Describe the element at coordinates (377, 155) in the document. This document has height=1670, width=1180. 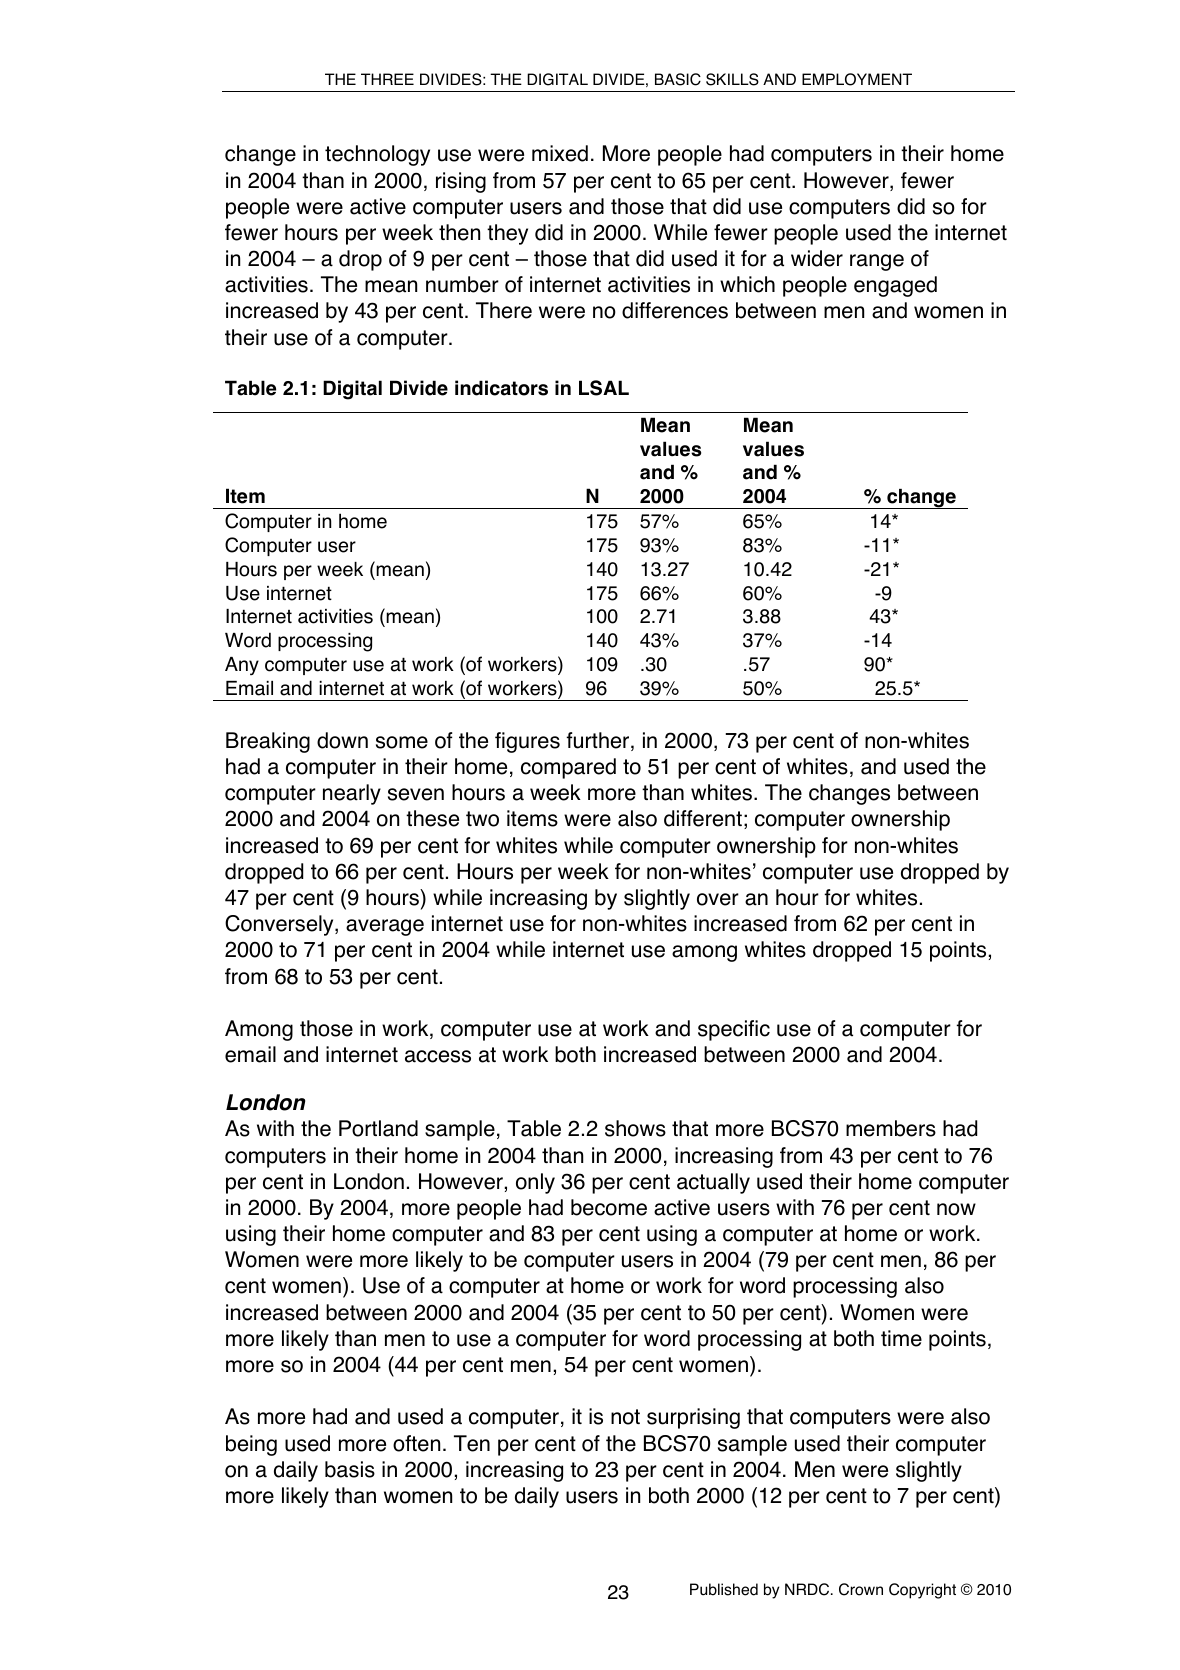
I see `technology` at that location.
